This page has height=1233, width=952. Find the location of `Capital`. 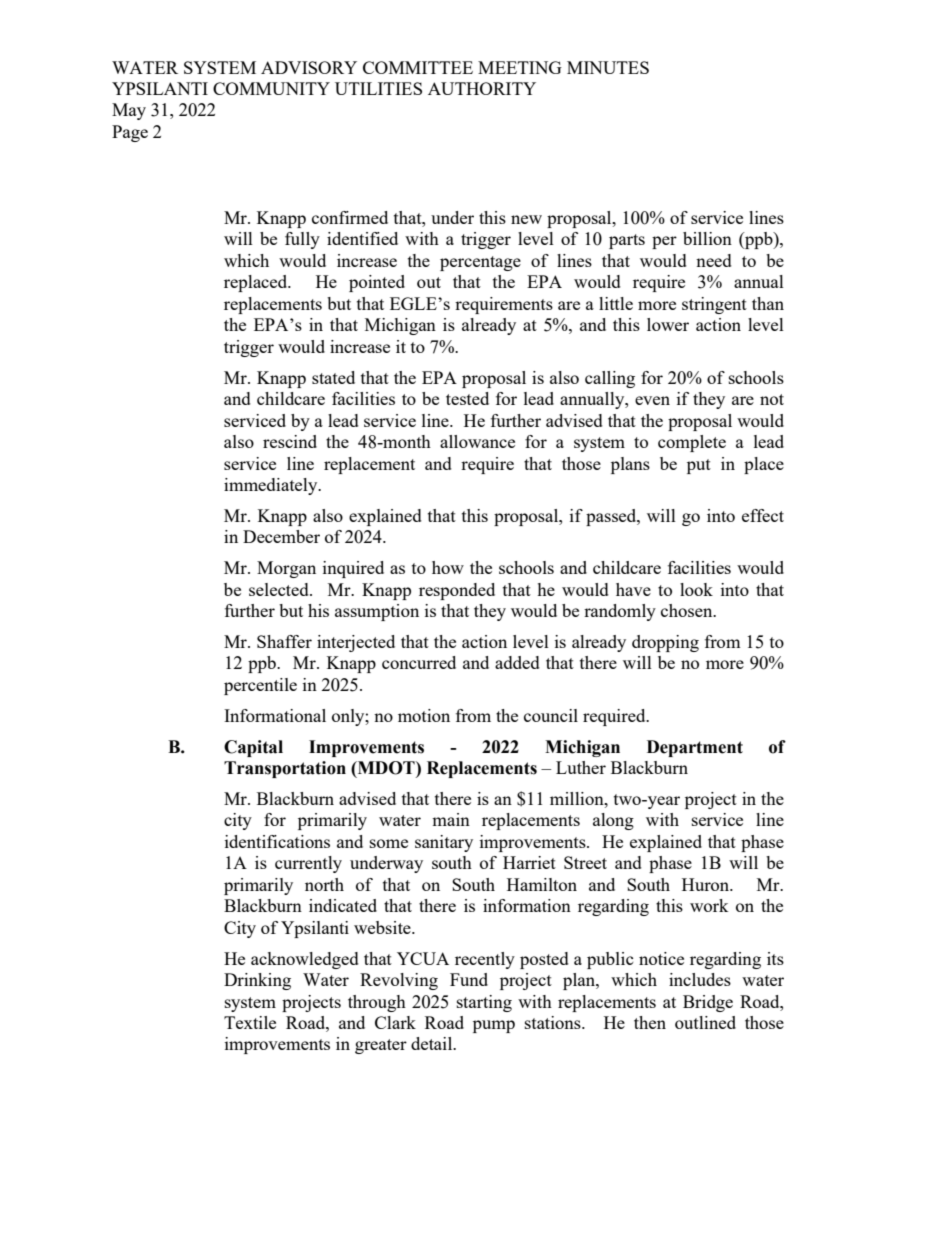

Capital is located at coordinates (253, 748).
